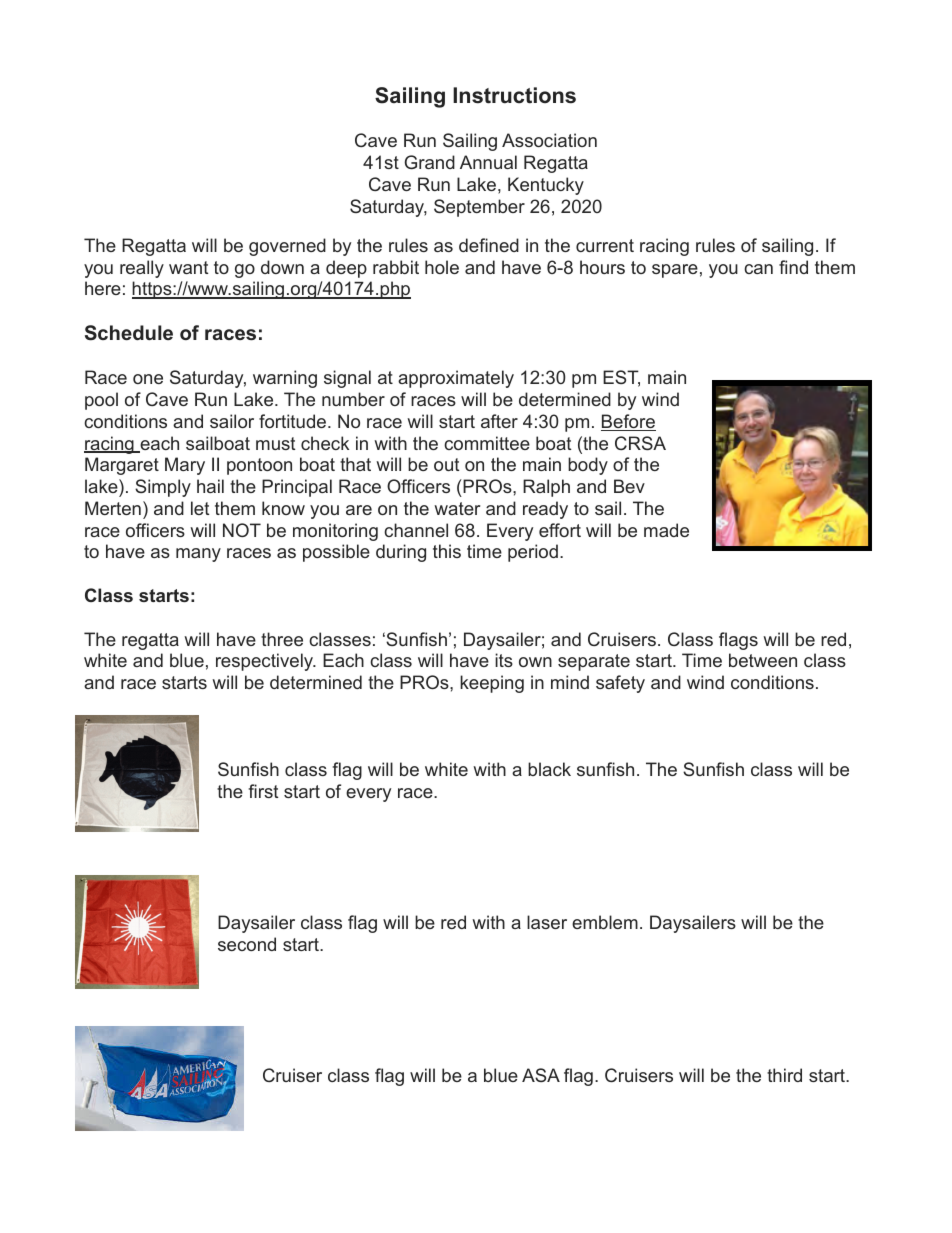 Image resolution: width=952 pixels, height=1233 pixels. What do you see at coordinates (621, 378) in the screenshot?
I see `EST` at bounding box center [621, 378].
